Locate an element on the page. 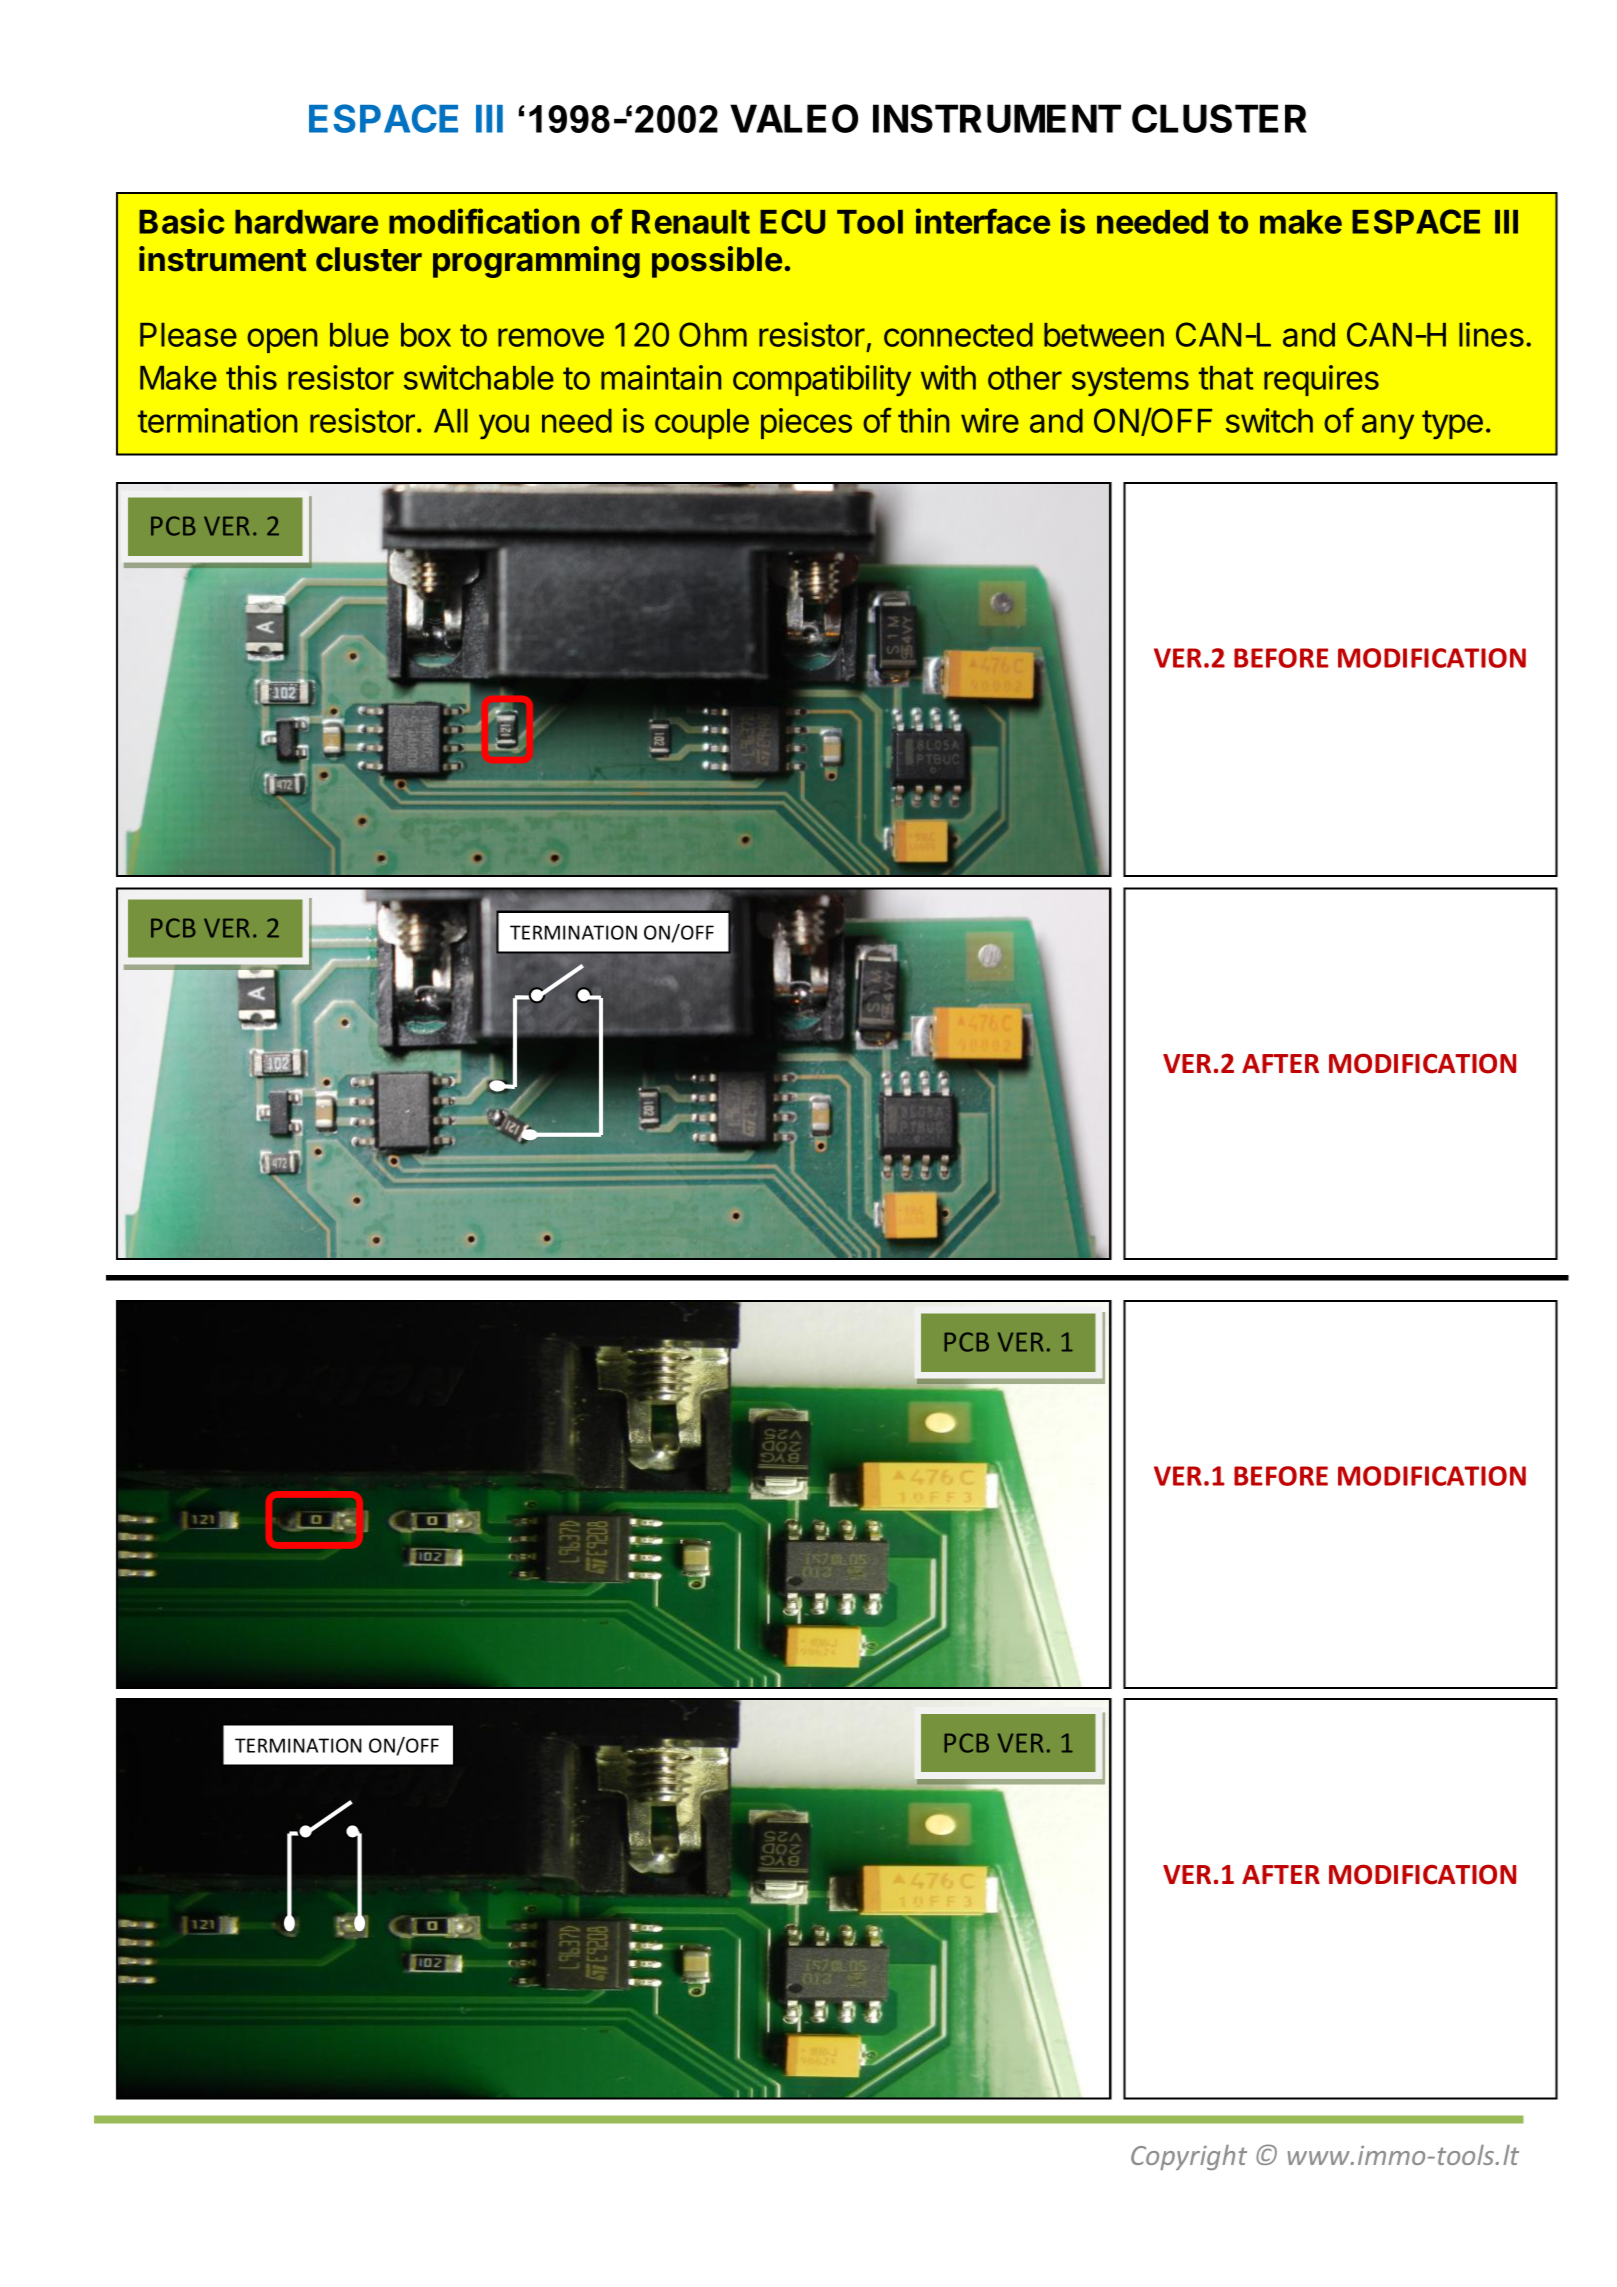  All is located at coordinates (451, 421).
